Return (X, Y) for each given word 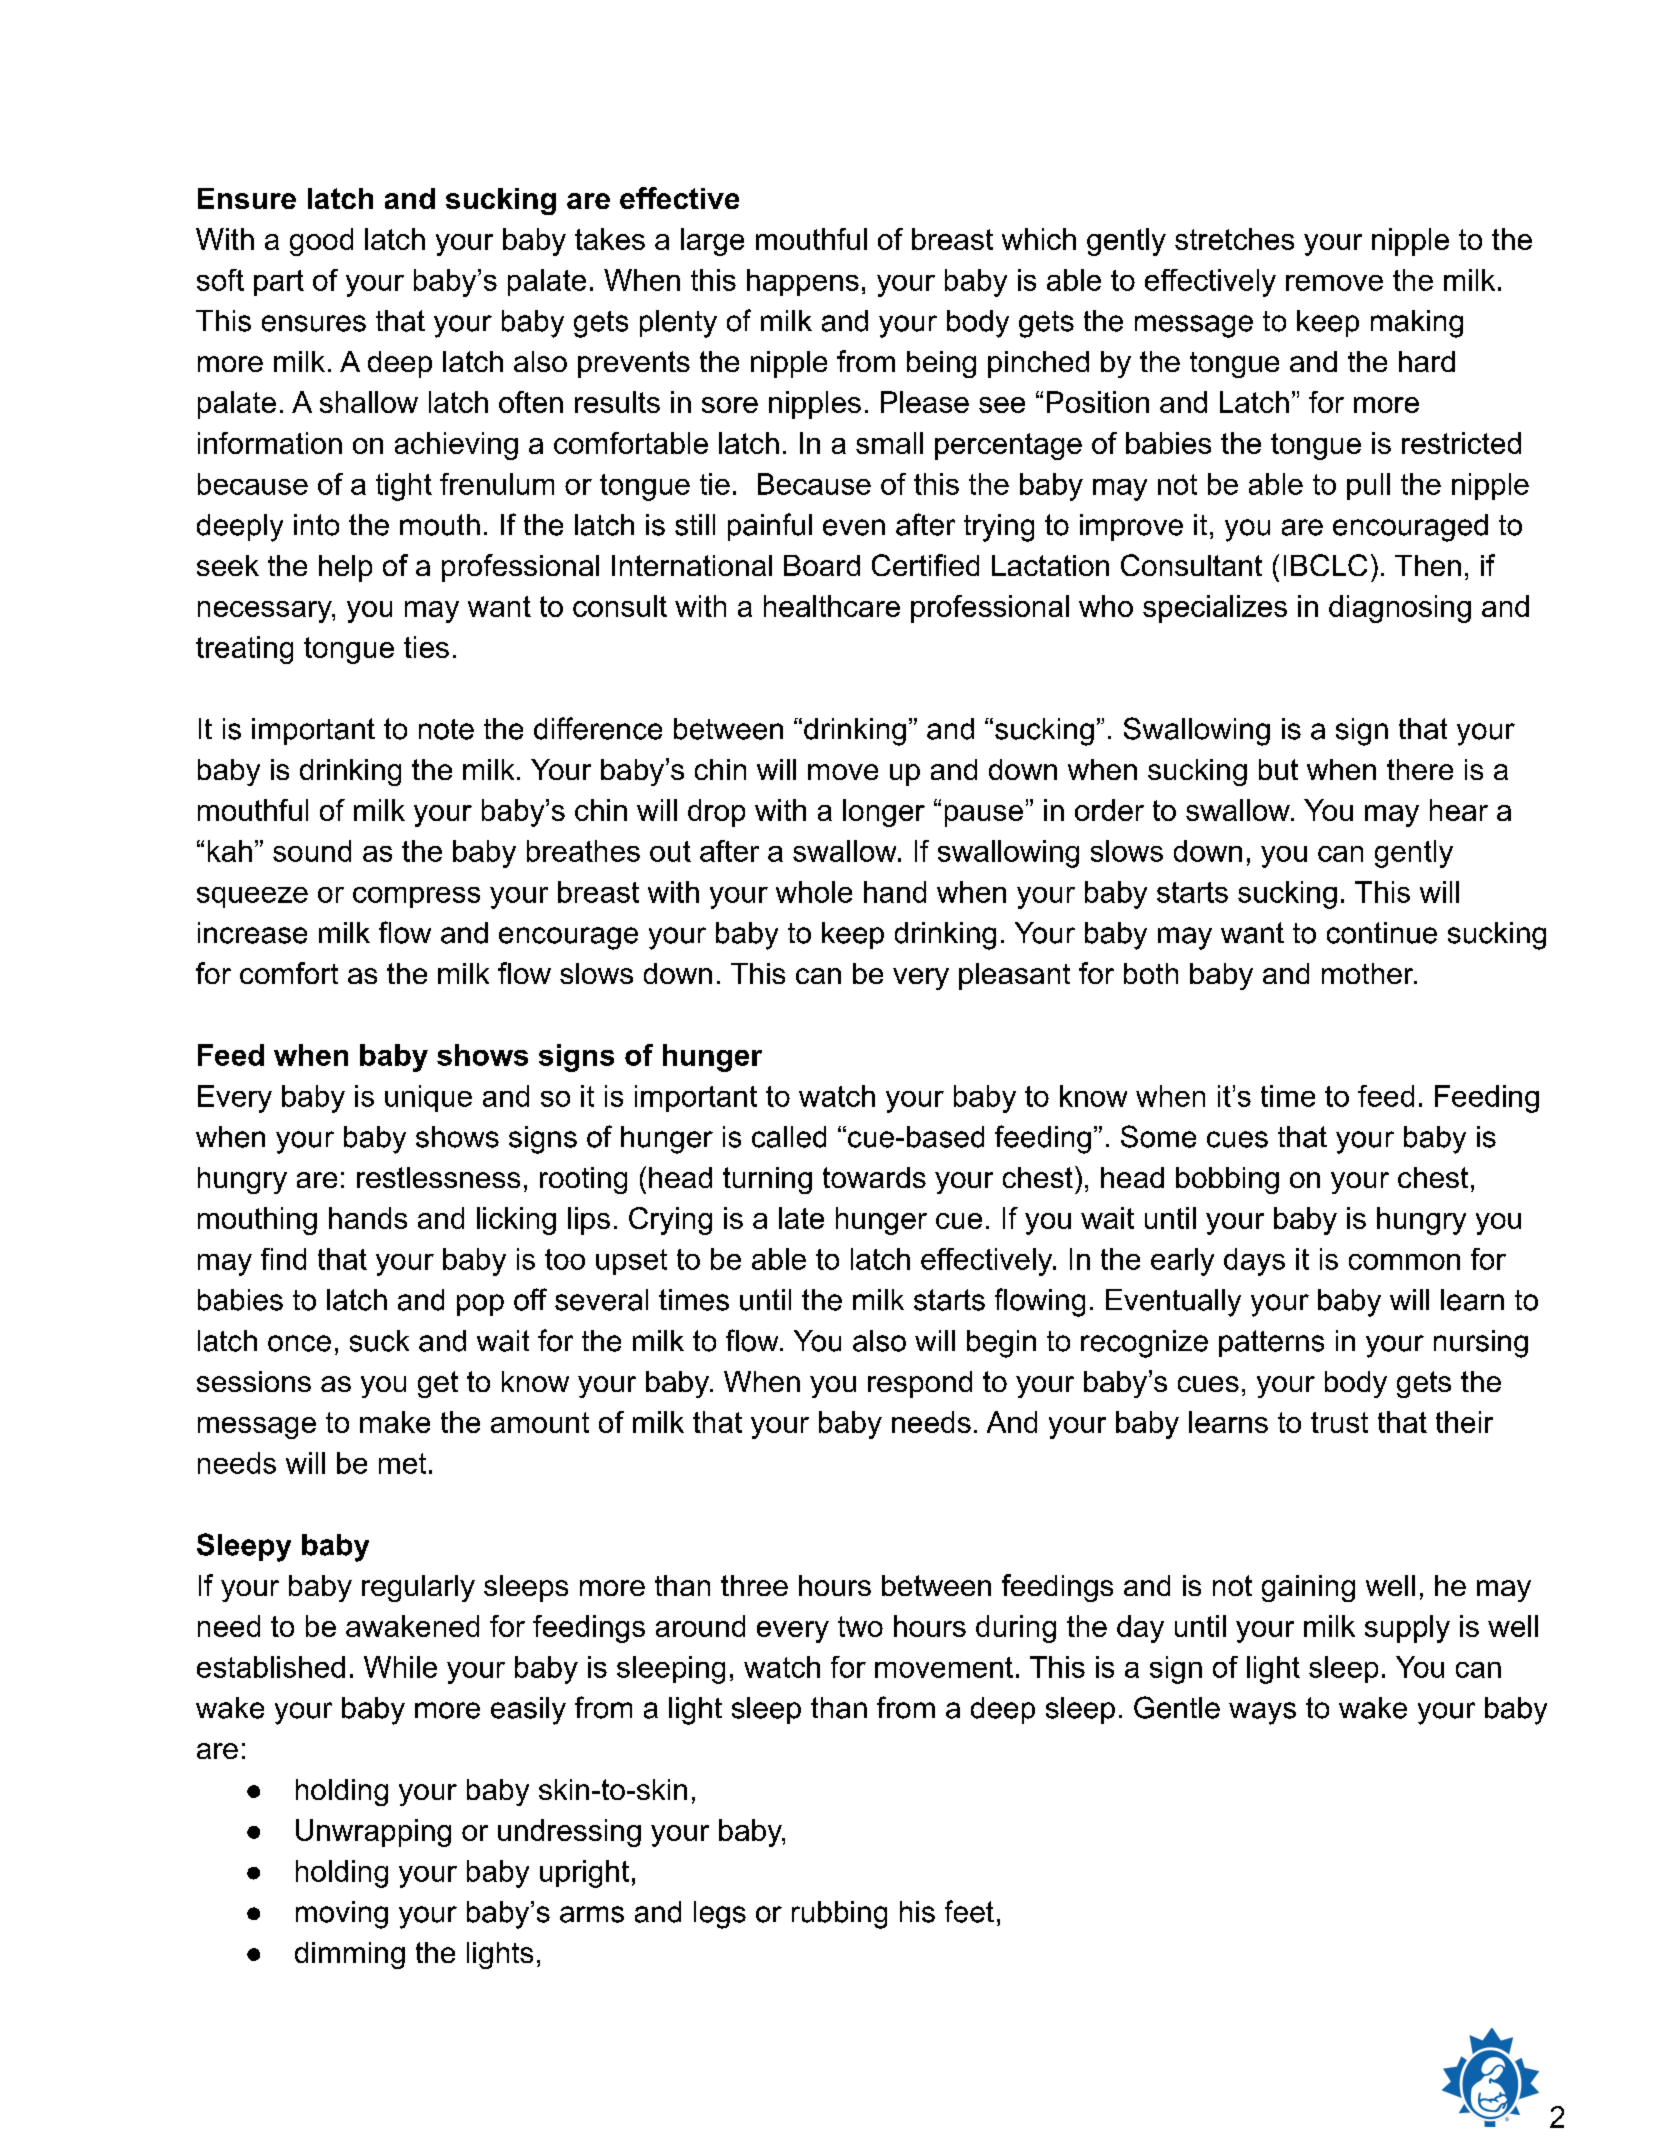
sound (312, 851)
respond (920, 1384)
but (1278, 769)
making (1417, 324)
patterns (1271, 1343)
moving (342, 1915)
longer (884, 813)
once (299, 1343)
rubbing (839, 1915)
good (321, 242)
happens (803, 282)
